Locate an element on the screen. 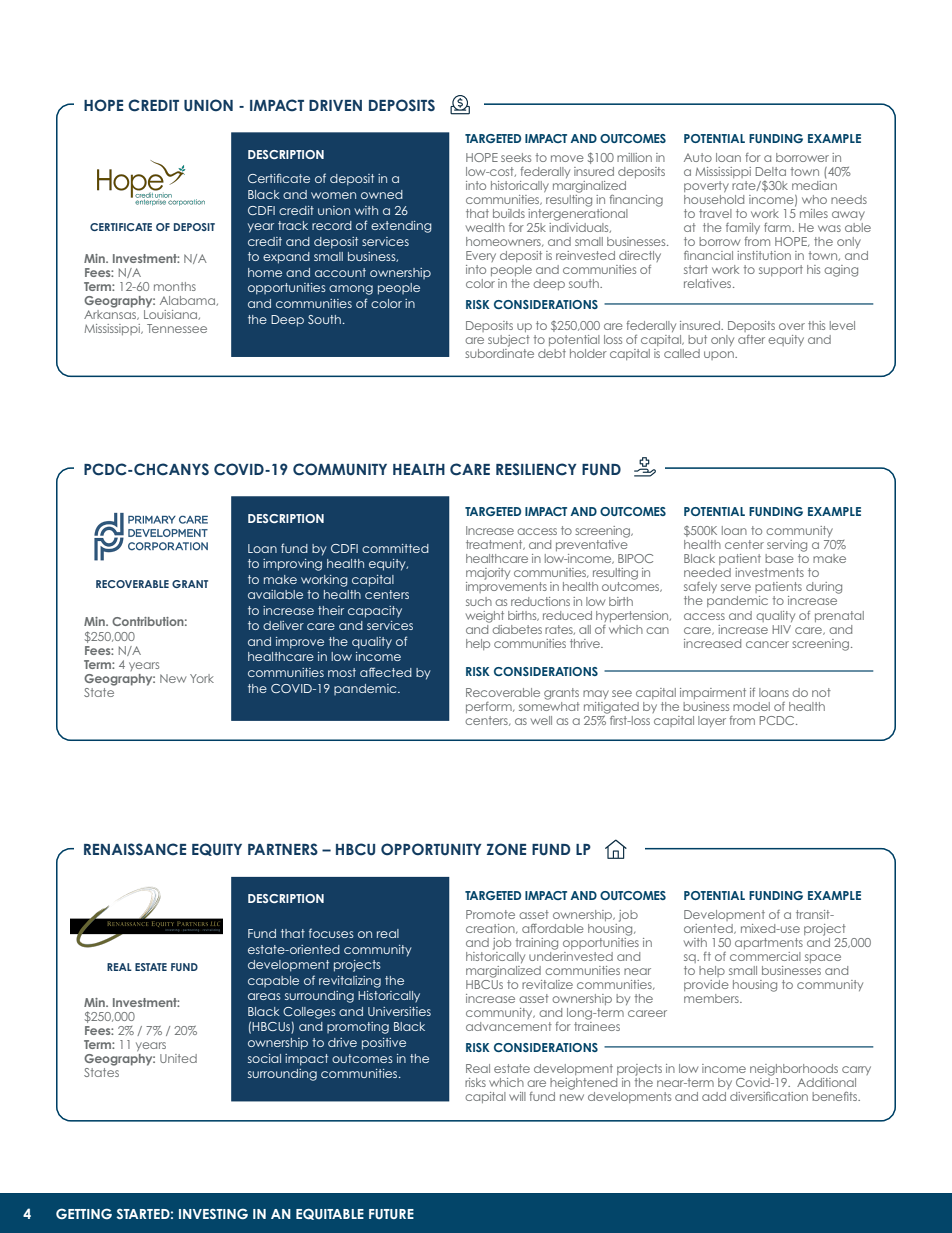 This screenshot has width=952, height=1233. INVESTING is located at coordinates (213, 1213).
